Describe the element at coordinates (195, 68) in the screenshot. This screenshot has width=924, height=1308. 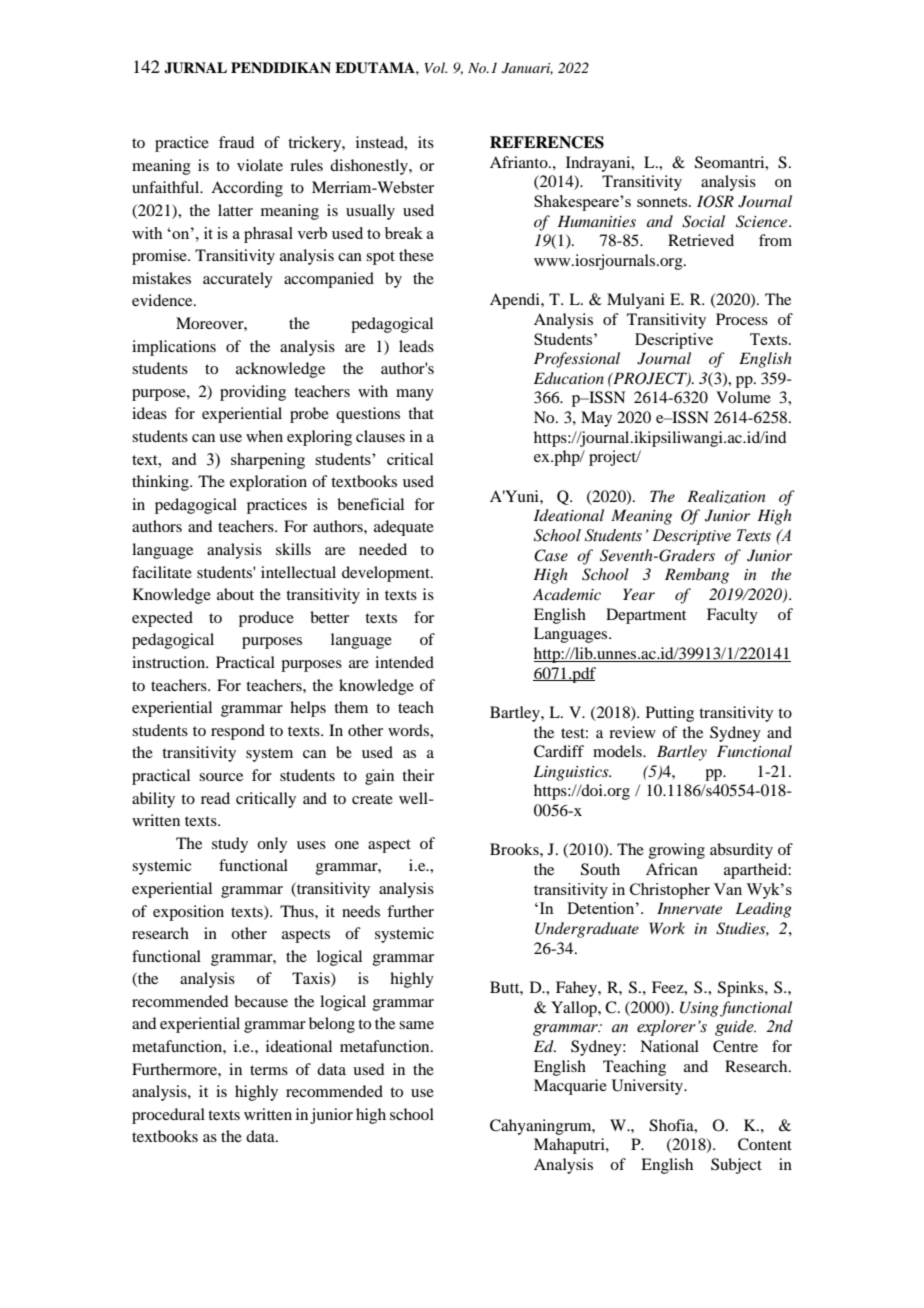
I see `JURNAL` at that location.
